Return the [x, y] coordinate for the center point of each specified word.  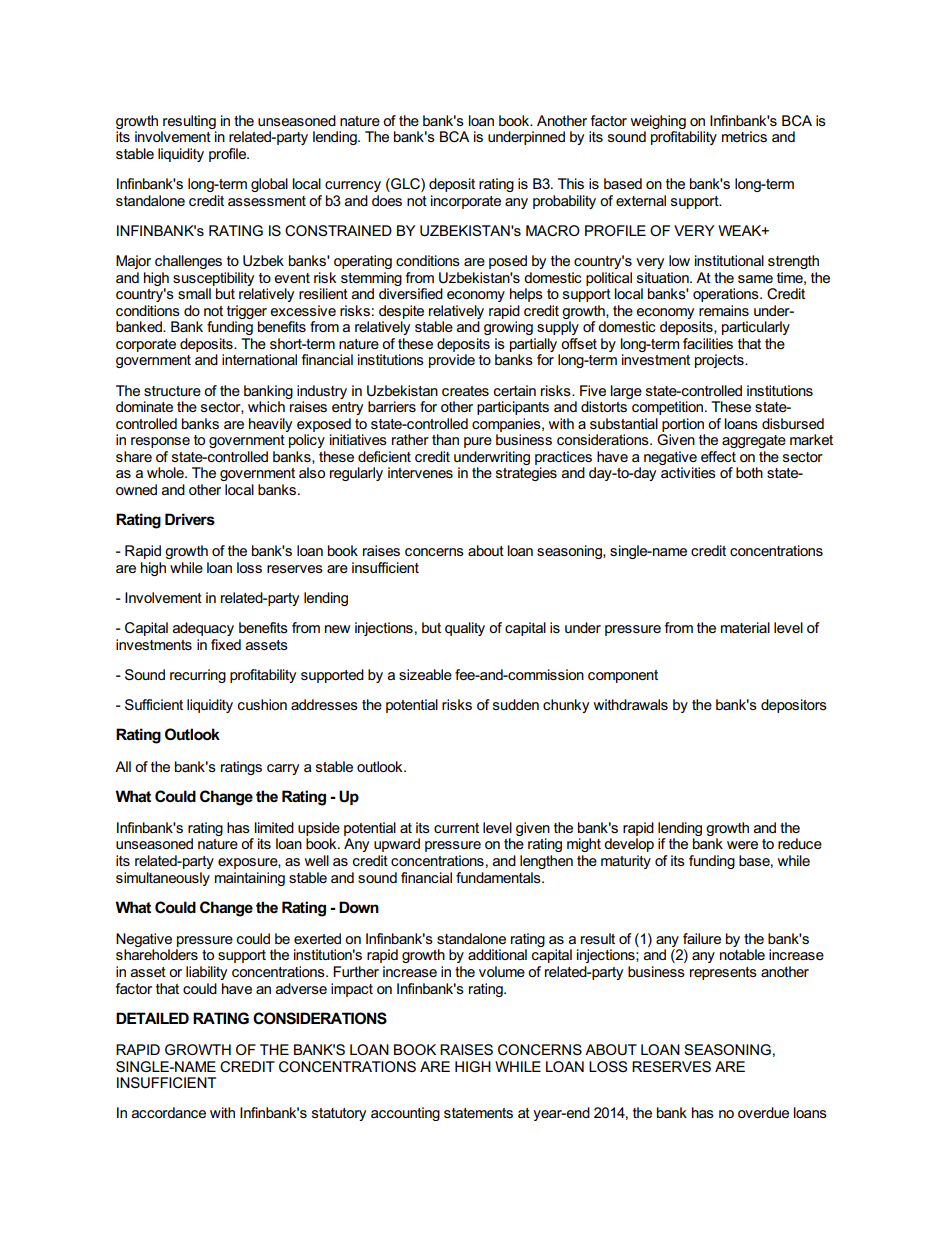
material [745, 627]
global [269, 185]
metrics [744, 136]
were [742, 845]
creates [465, 391]
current [456, 828]
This [571, 183]
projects [720, 361]
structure [172, 391]
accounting [405, 1114]
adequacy [203, 629]
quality [465, 629]
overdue [763, 1112]
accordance [169, 1112]
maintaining [250, 879]
